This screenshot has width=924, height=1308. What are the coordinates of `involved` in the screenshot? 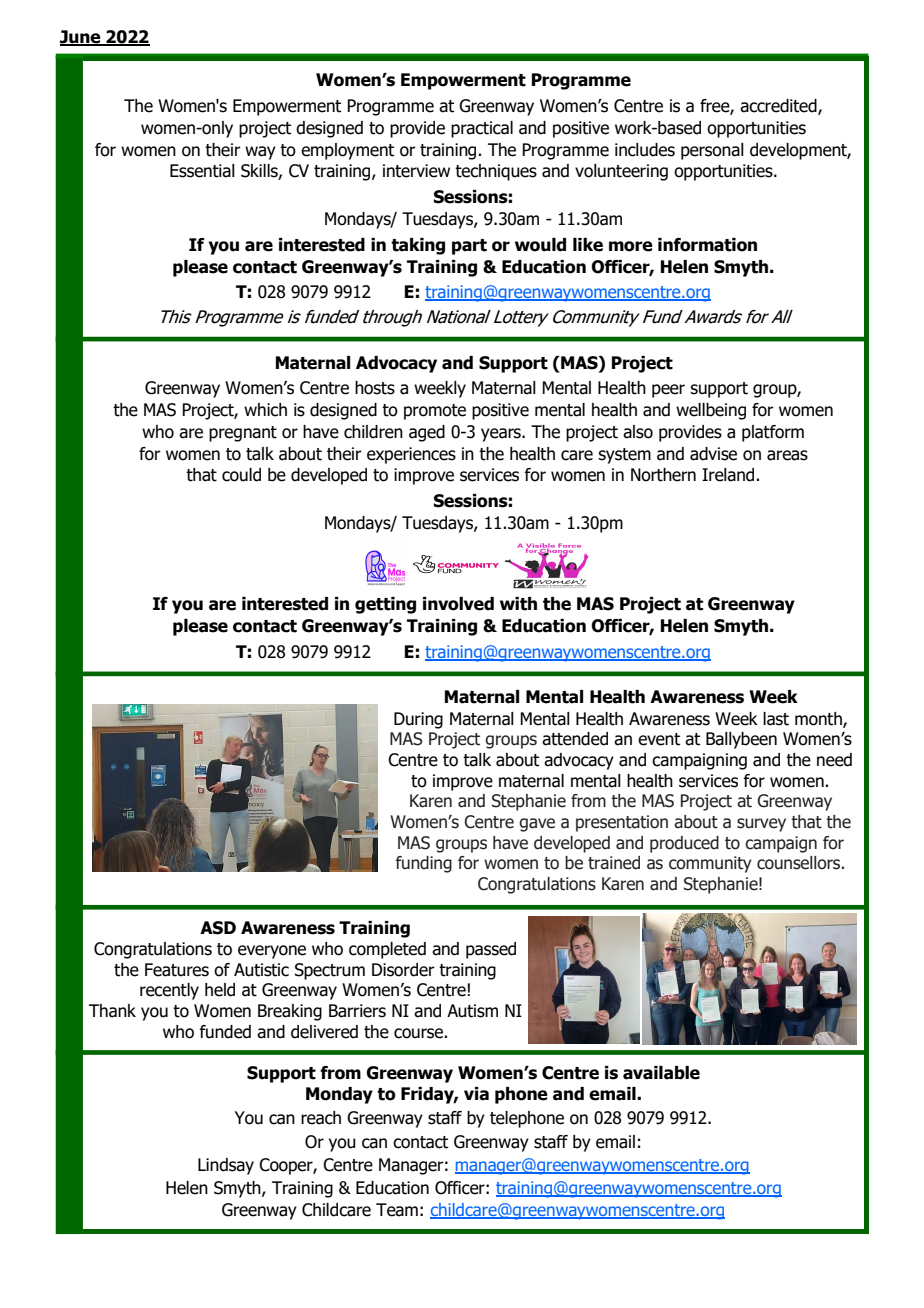 It's located at (458, 604).
